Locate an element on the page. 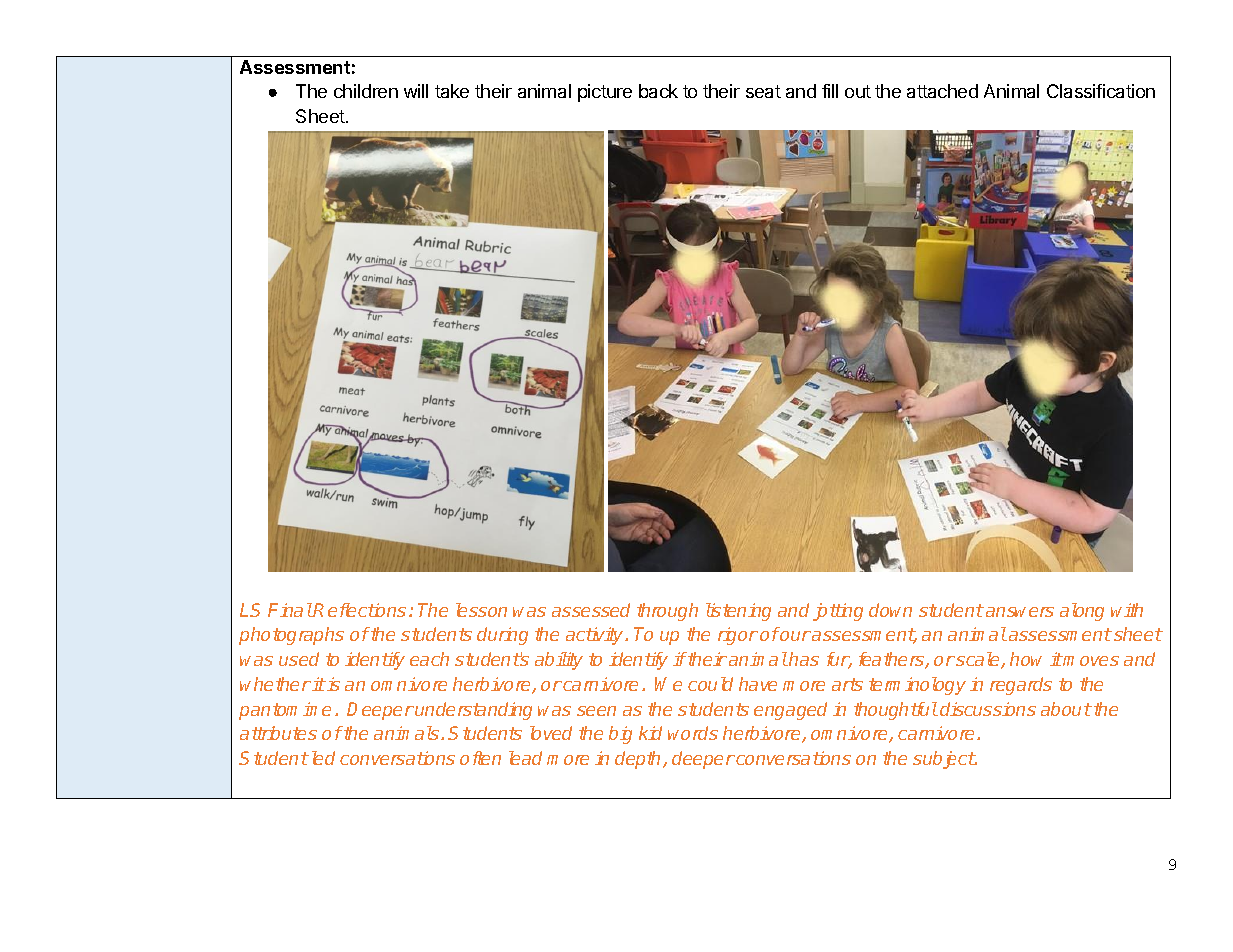  will is located at coordinates (416, 91).
